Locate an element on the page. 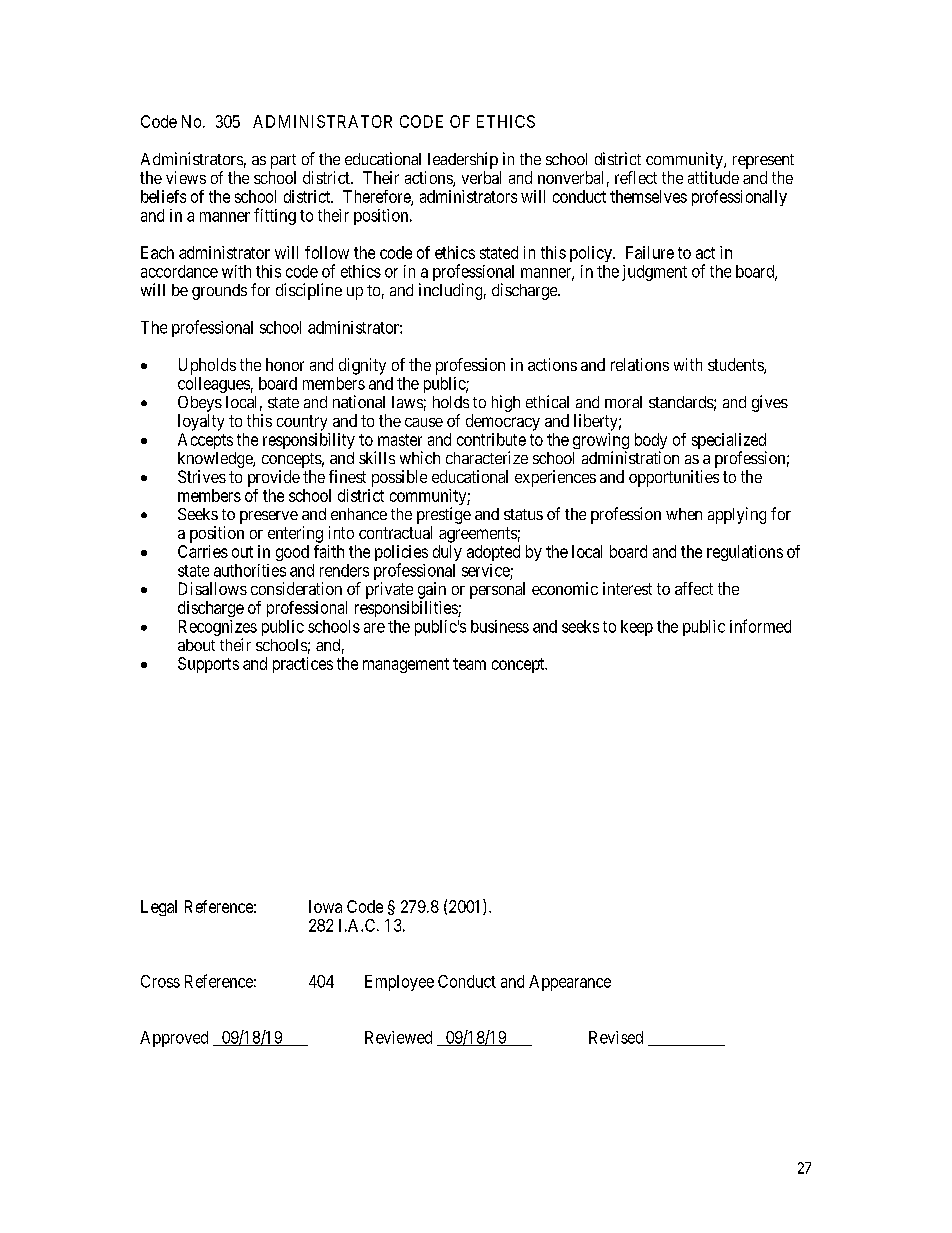 The width and height of the document is (952, 1233). leadership is located at coordinates (461, 162).
